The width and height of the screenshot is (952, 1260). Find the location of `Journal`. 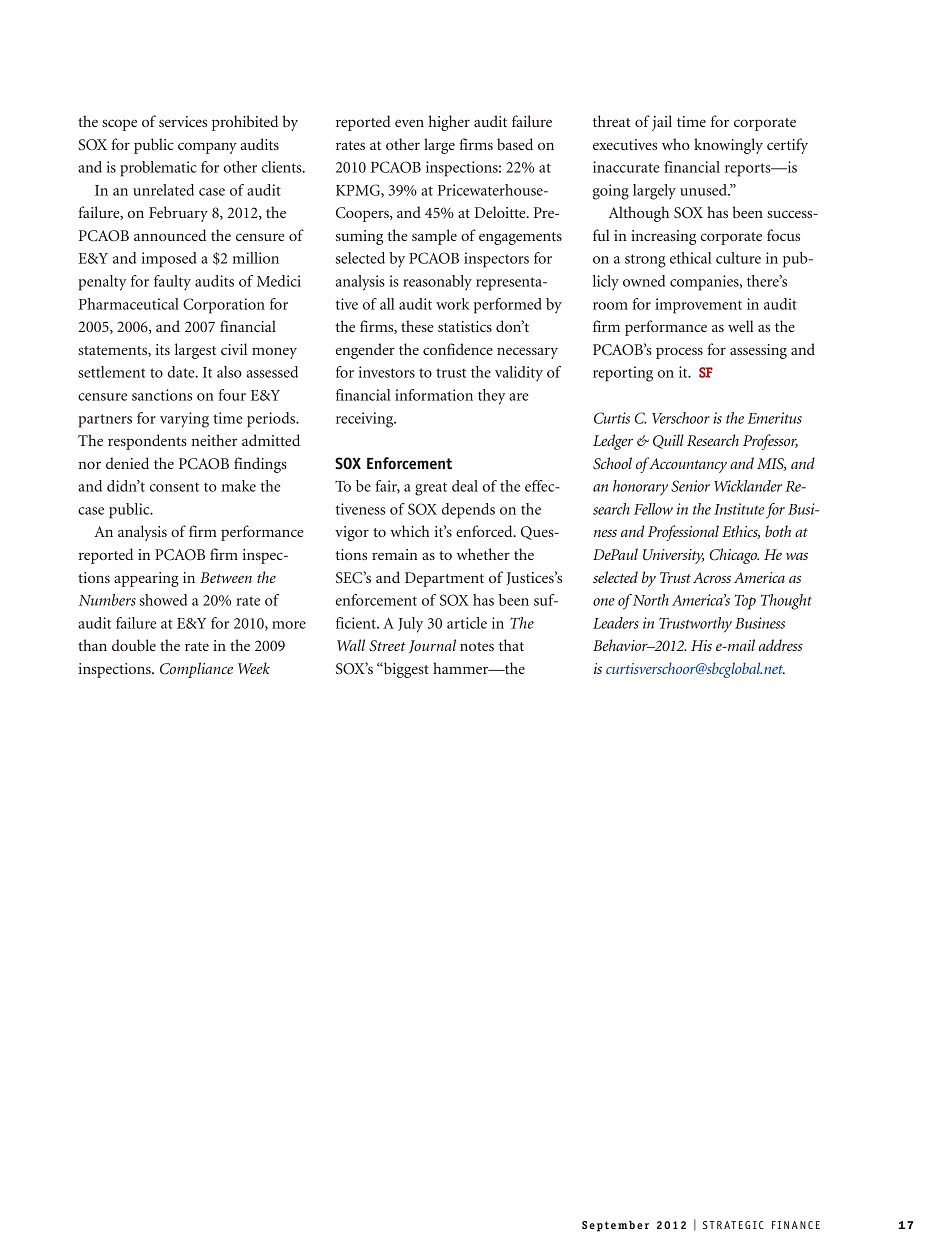

Journal is located at coordinates (432, 646).
